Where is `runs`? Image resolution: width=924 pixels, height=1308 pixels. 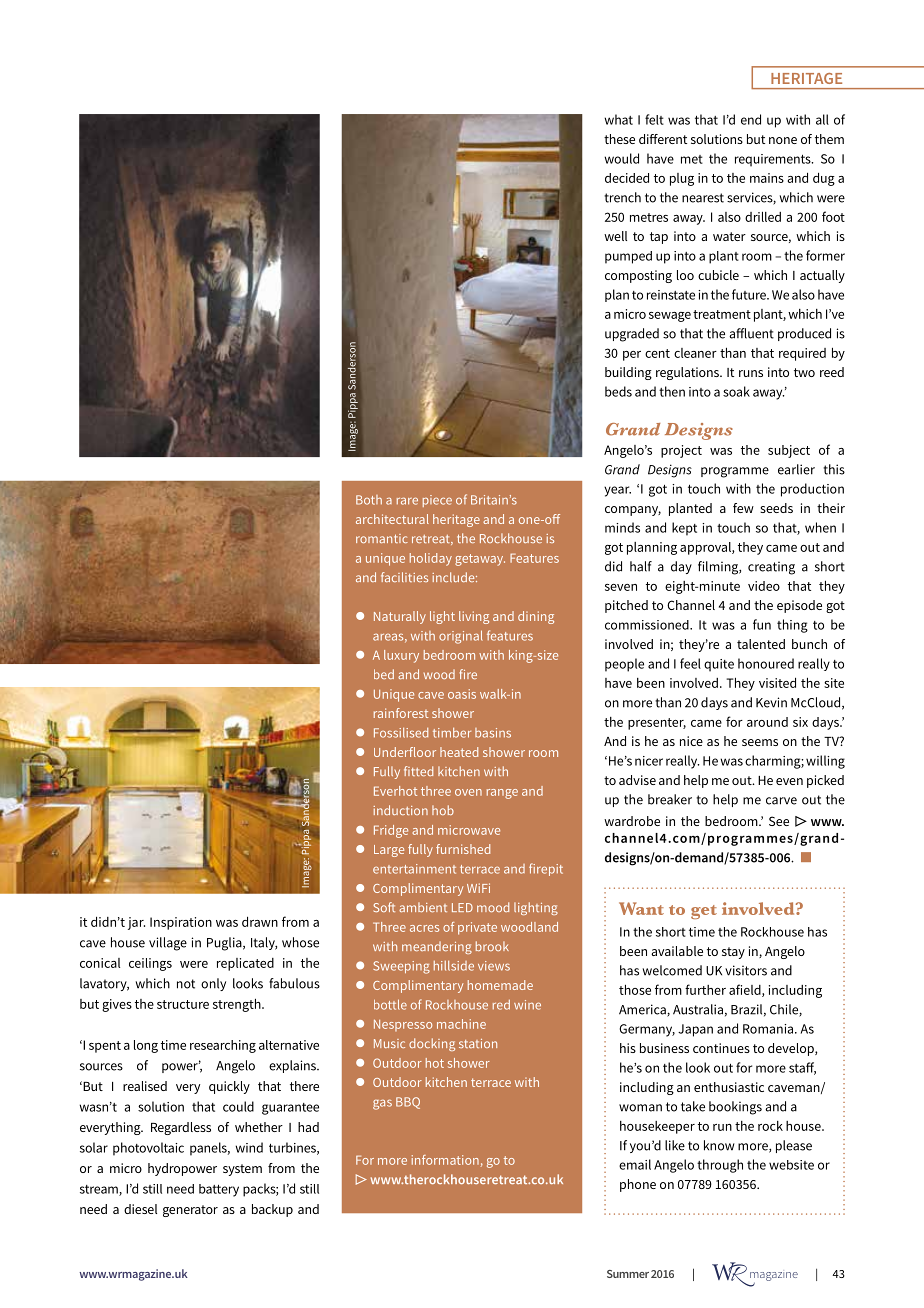
runs is located at coordinates (751, 373).
